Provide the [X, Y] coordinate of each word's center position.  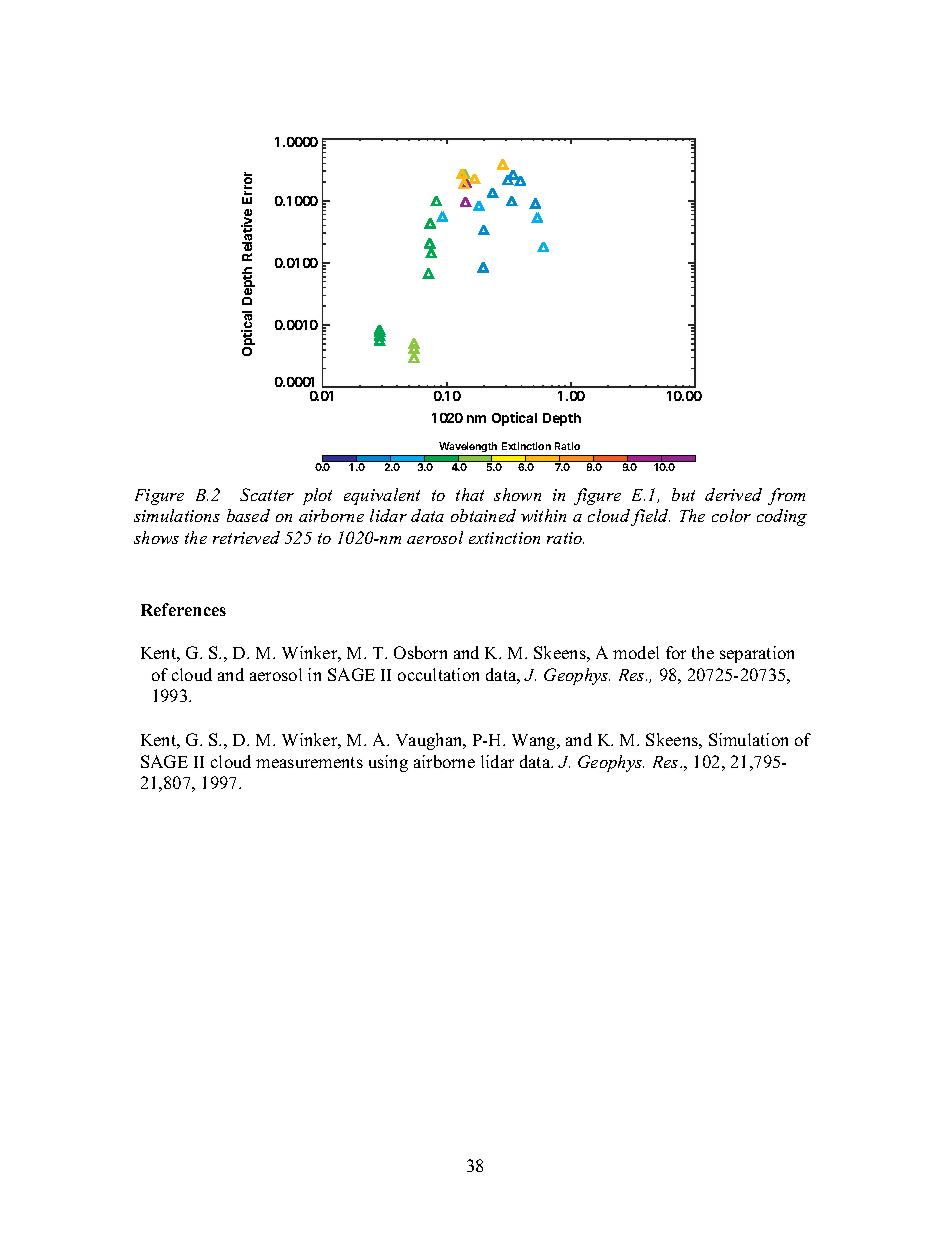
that [470, 494]
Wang [535, 742]
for [676, 652]
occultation [438, 674]
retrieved [246, 537]
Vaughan [430, 741]
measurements [309, 762]
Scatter [267, 494]
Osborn [420, 652]
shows [156, 537]
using [388, 763]
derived [733, 494]
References [183, 609]
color [731, 515]
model [636, 652]
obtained [483, 515]
